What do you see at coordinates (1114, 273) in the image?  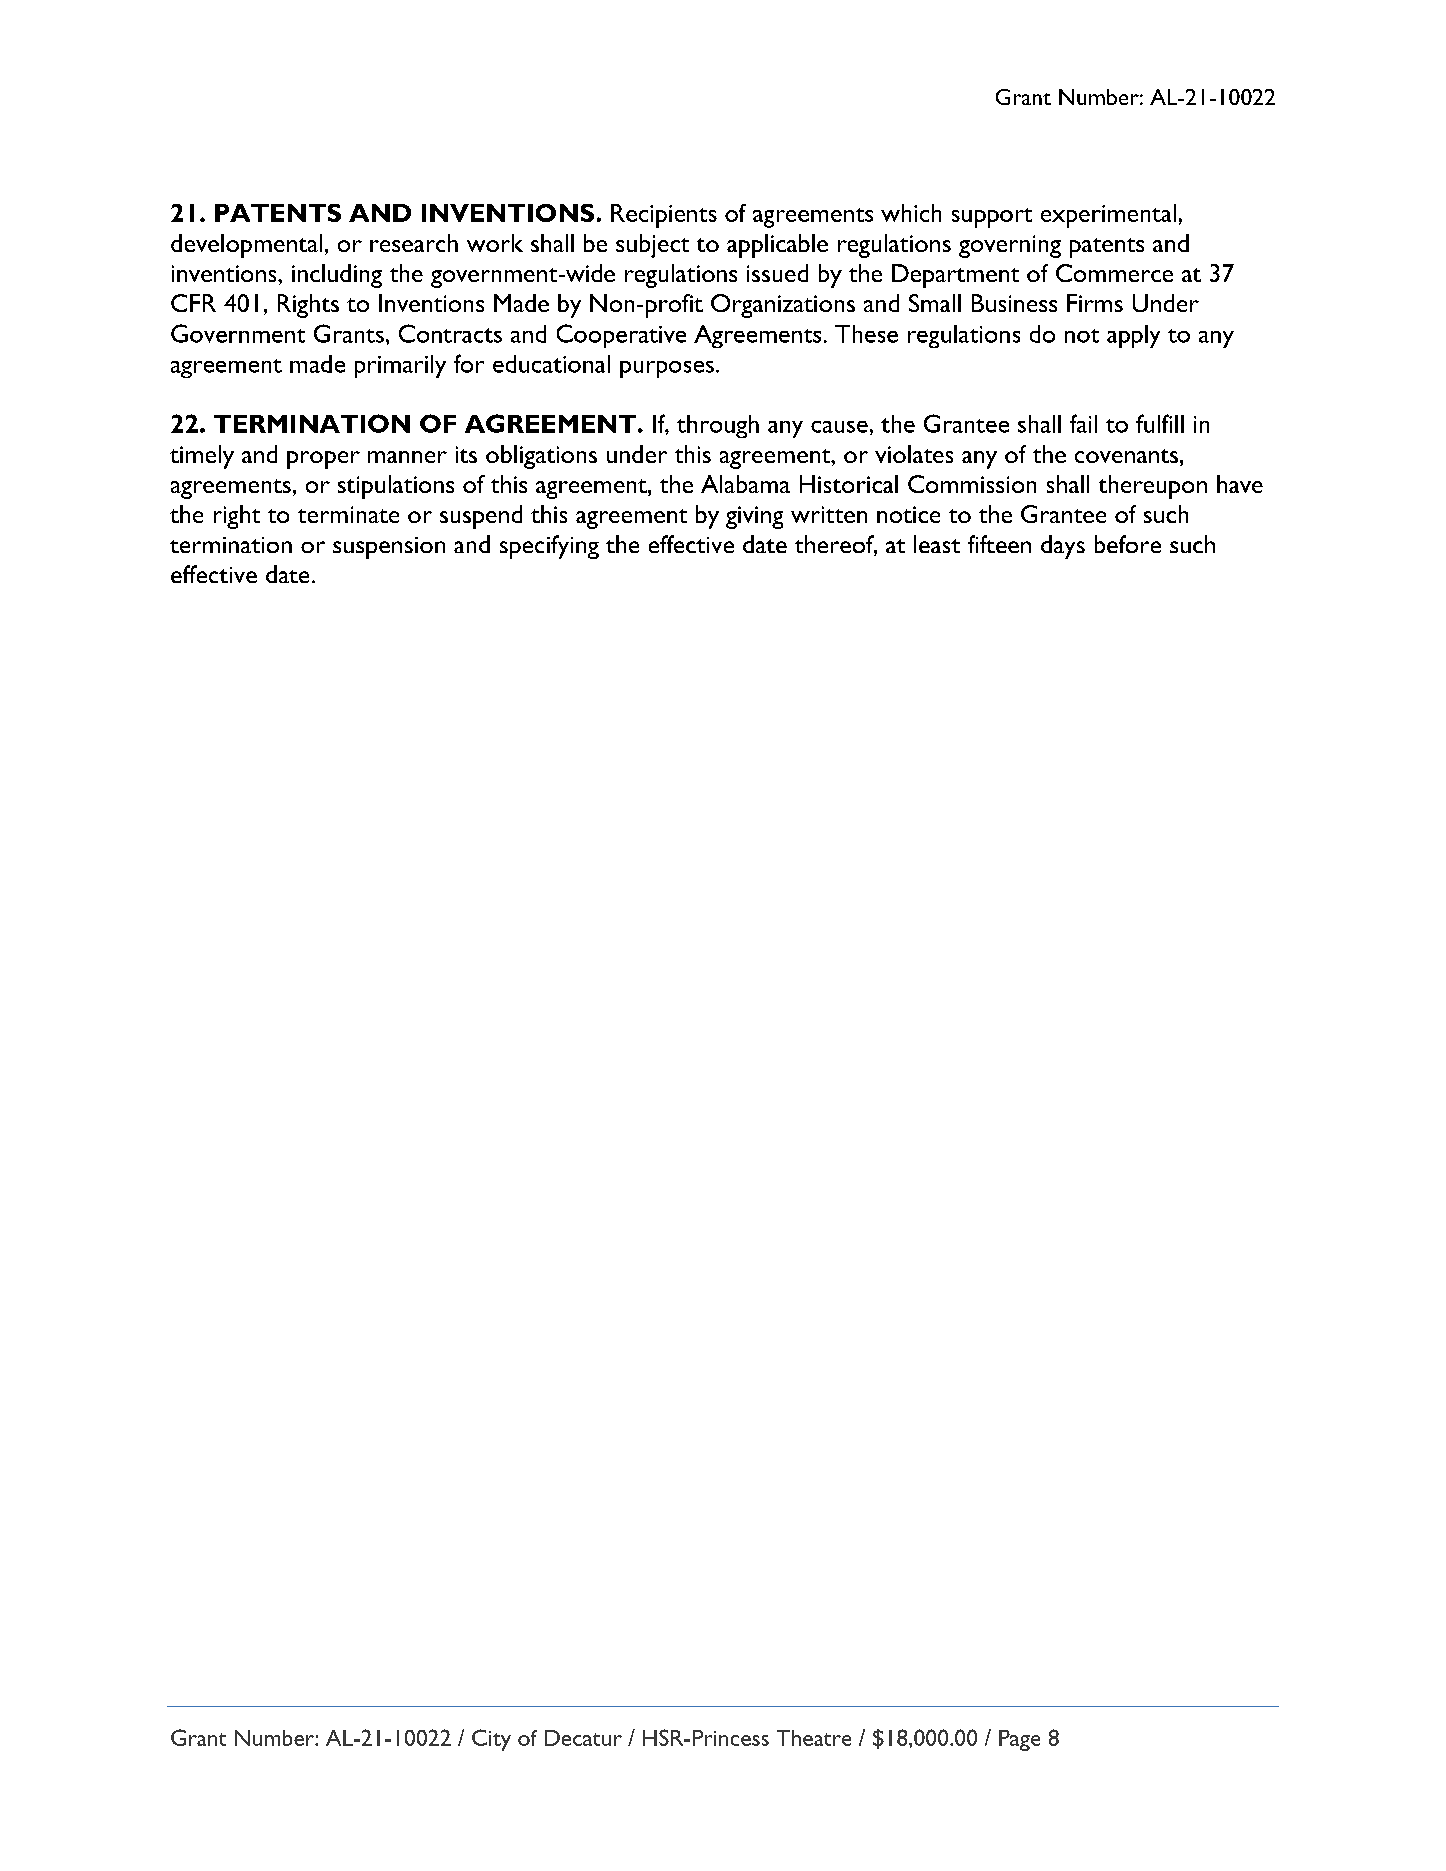 I see `Commerce` at bounding box center [1114, 273].
